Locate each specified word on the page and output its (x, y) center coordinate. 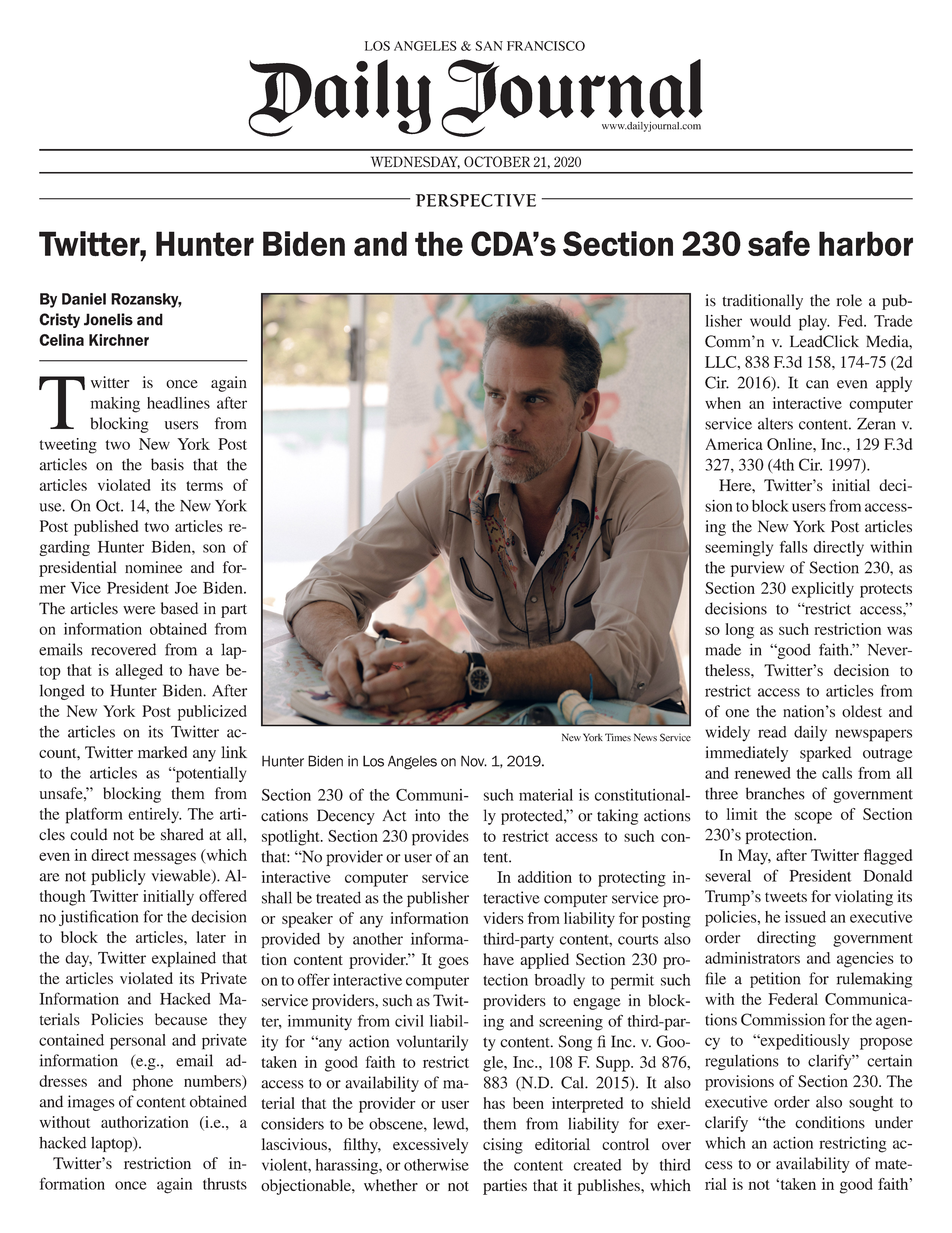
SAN (489, 46)
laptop (112, 1144)
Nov (474, 761)
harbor (866, 243)
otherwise (436, 1164)
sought (871, 1104)
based (179, 608)
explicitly (823, 590)
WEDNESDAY (415, 162)
